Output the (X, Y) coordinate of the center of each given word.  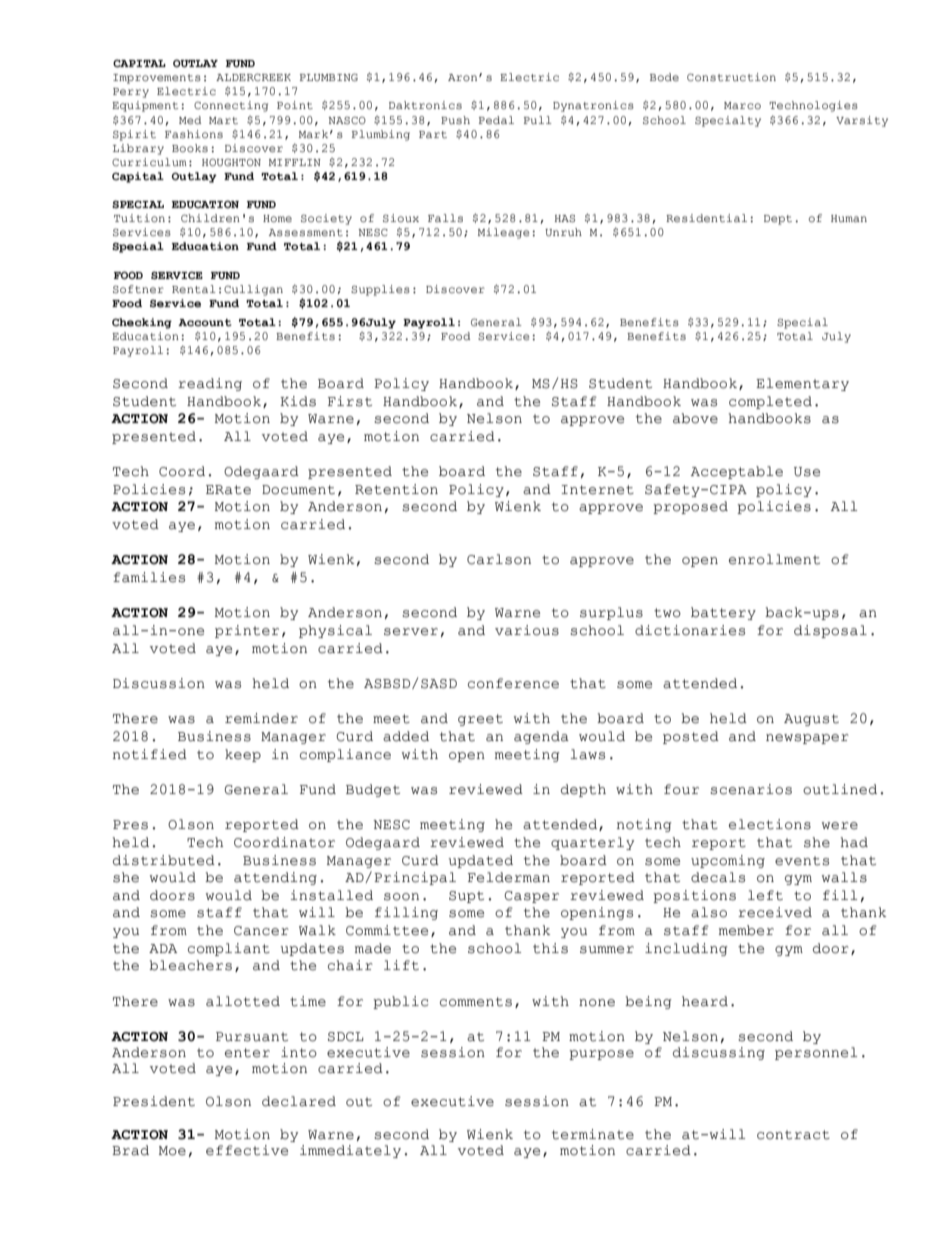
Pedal (496, 120)
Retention (396, 489)
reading (210, 384)
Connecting (231, 106)
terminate (593, 1134)
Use (807, 472)
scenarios (751, 789)
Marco (742, 105)
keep (243, 755)
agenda (541, 737)
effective (247, 1150)
